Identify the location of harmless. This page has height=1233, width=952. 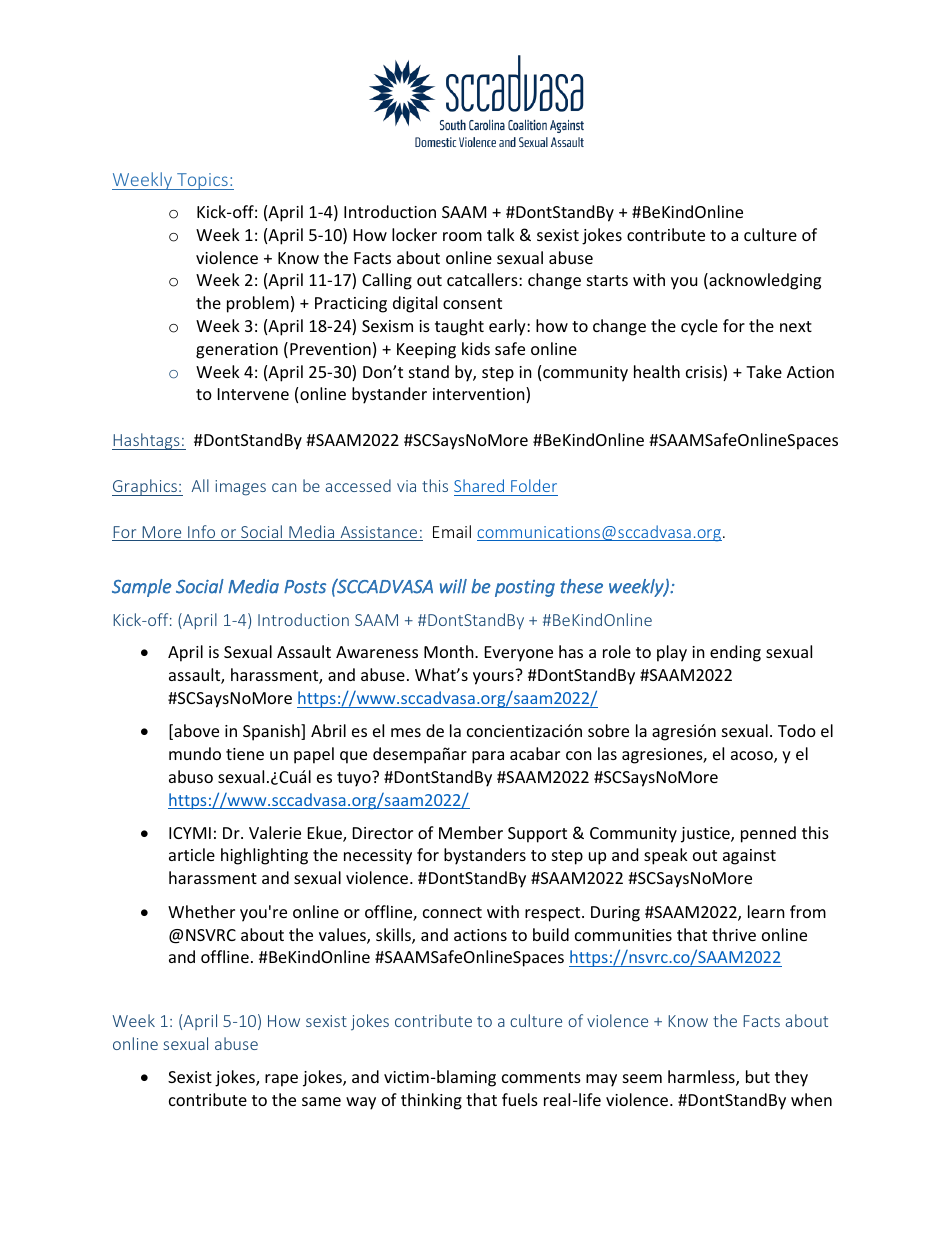
(702, 1078).
